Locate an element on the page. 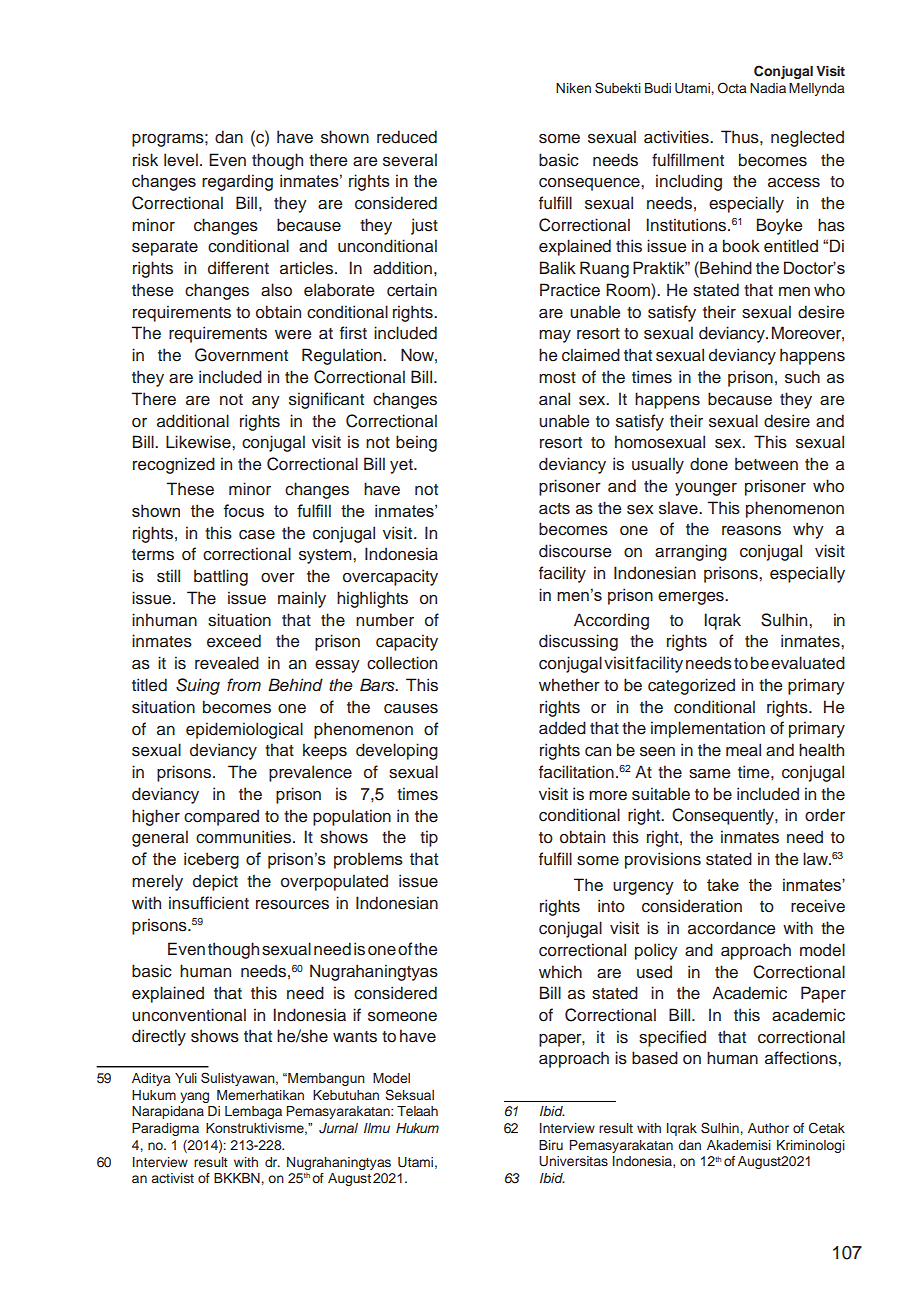 This document has height=1307, width=924. Consequently is located at coordinates (724, 816).
